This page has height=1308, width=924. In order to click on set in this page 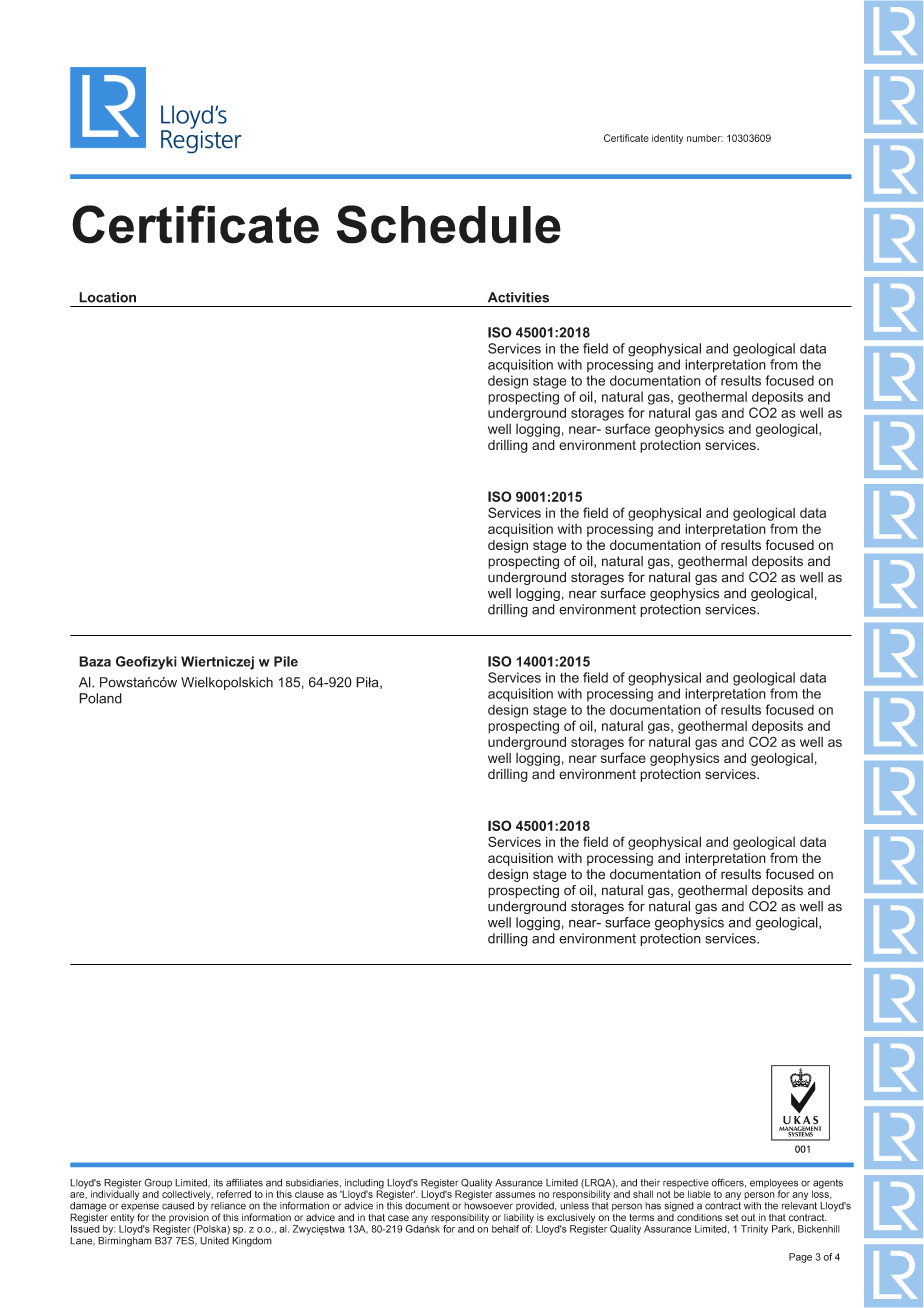, I will do `click(732, 1218)`.
